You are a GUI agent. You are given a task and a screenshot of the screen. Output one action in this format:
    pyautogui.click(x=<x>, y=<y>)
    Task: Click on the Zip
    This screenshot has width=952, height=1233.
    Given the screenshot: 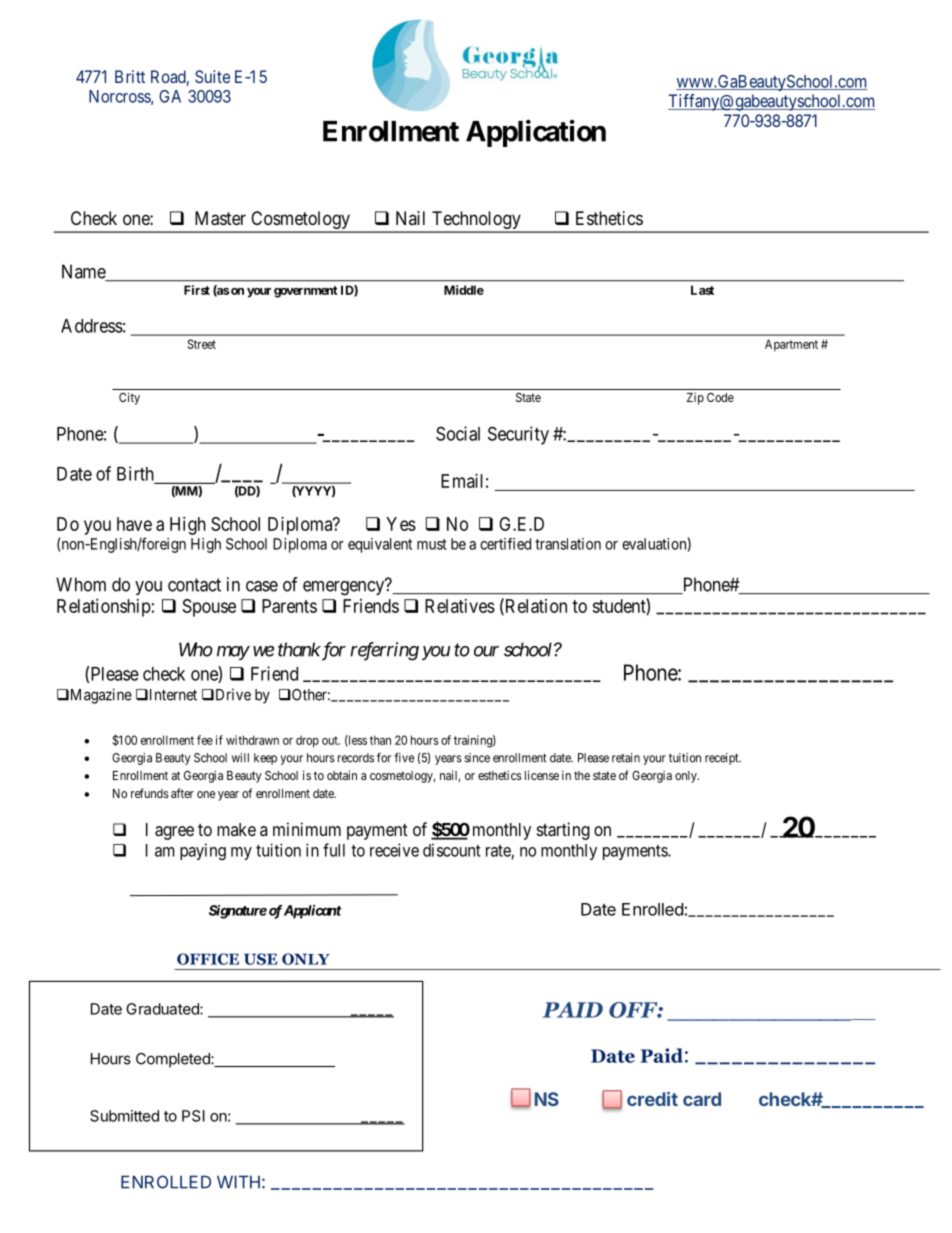 What is the action you would take?
    pyautogui.click(x=695, y=399)
